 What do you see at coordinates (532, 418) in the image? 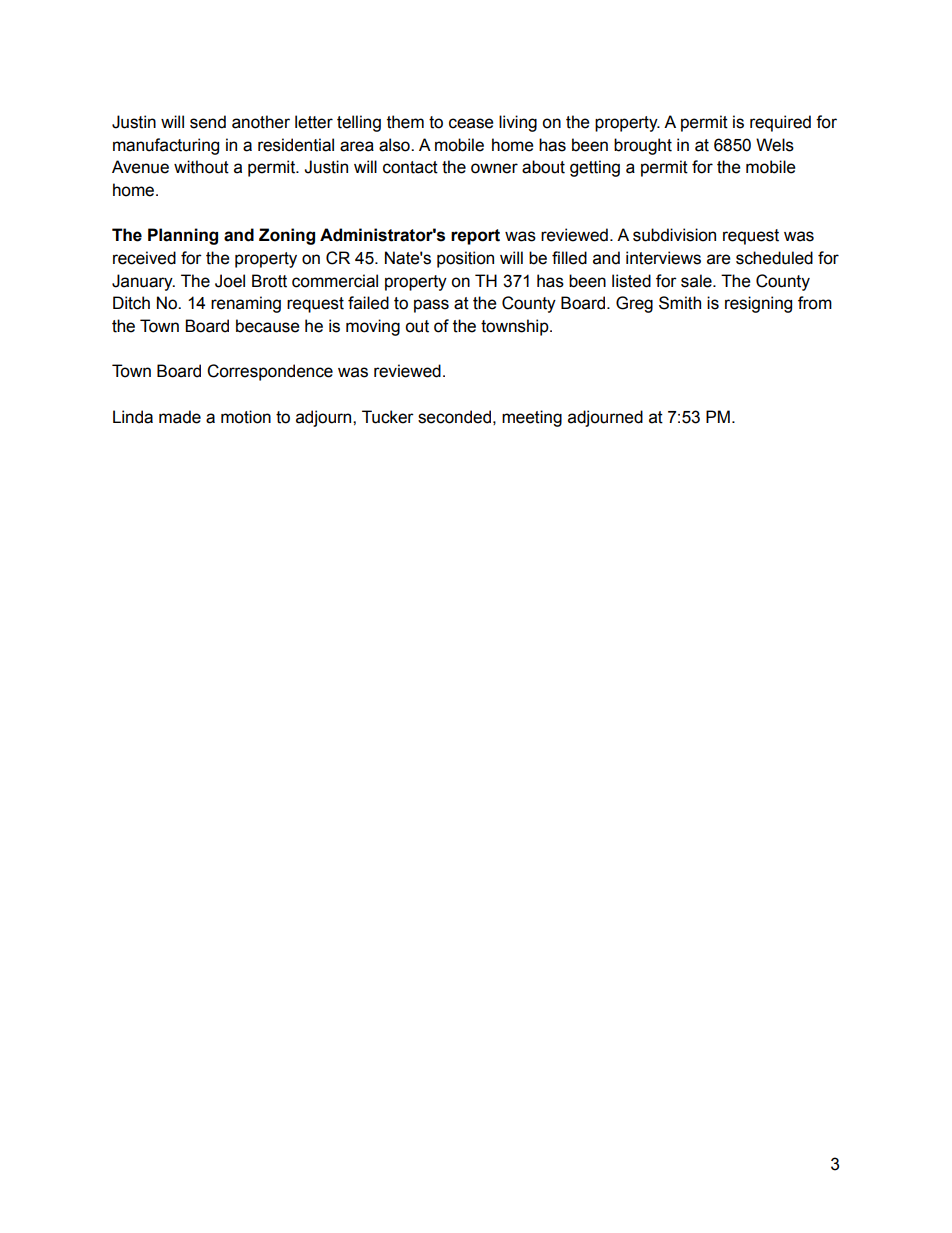
I see `meeting` at bounding box center [532, 418].
